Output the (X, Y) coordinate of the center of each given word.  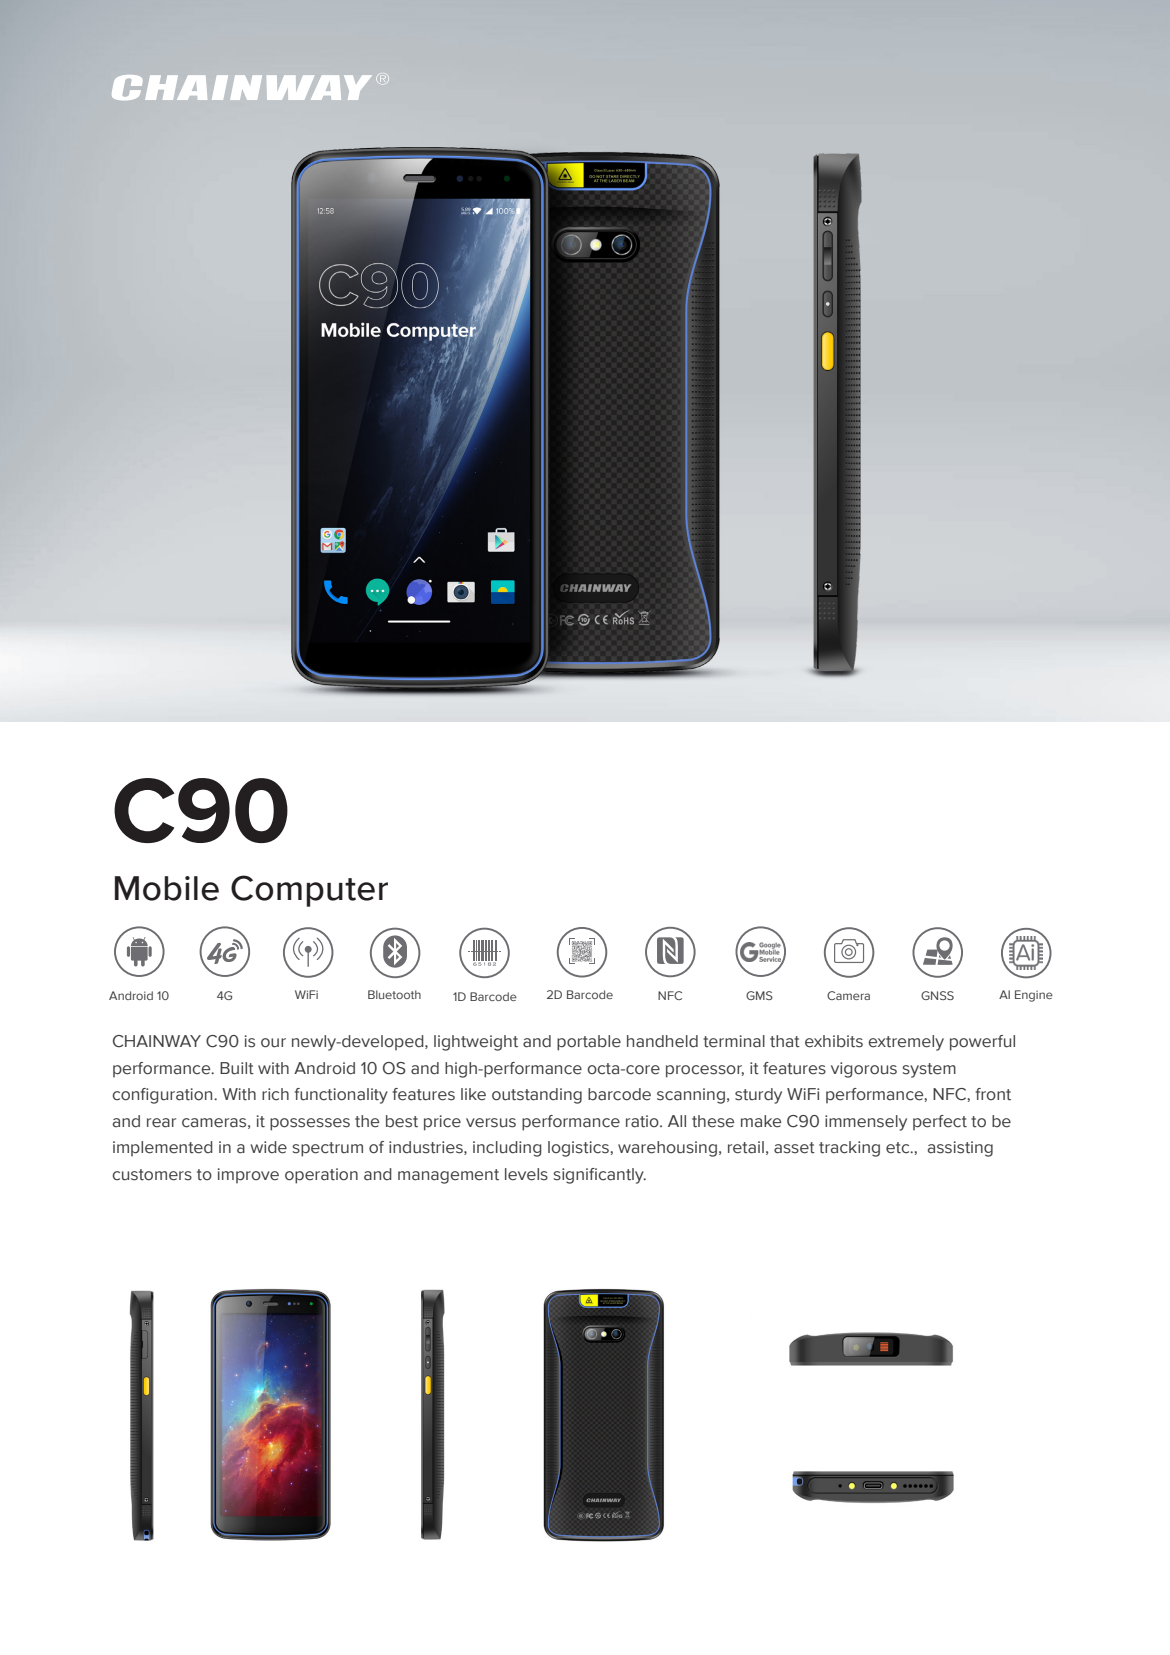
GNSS (937, 995)
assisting (960, 1149)
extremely (906, 1043)
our (273, 1043)
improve (248, 1175)
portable (589, 1043)
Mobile (167, 888)
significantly (599, 1176)
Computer (309, 891)
